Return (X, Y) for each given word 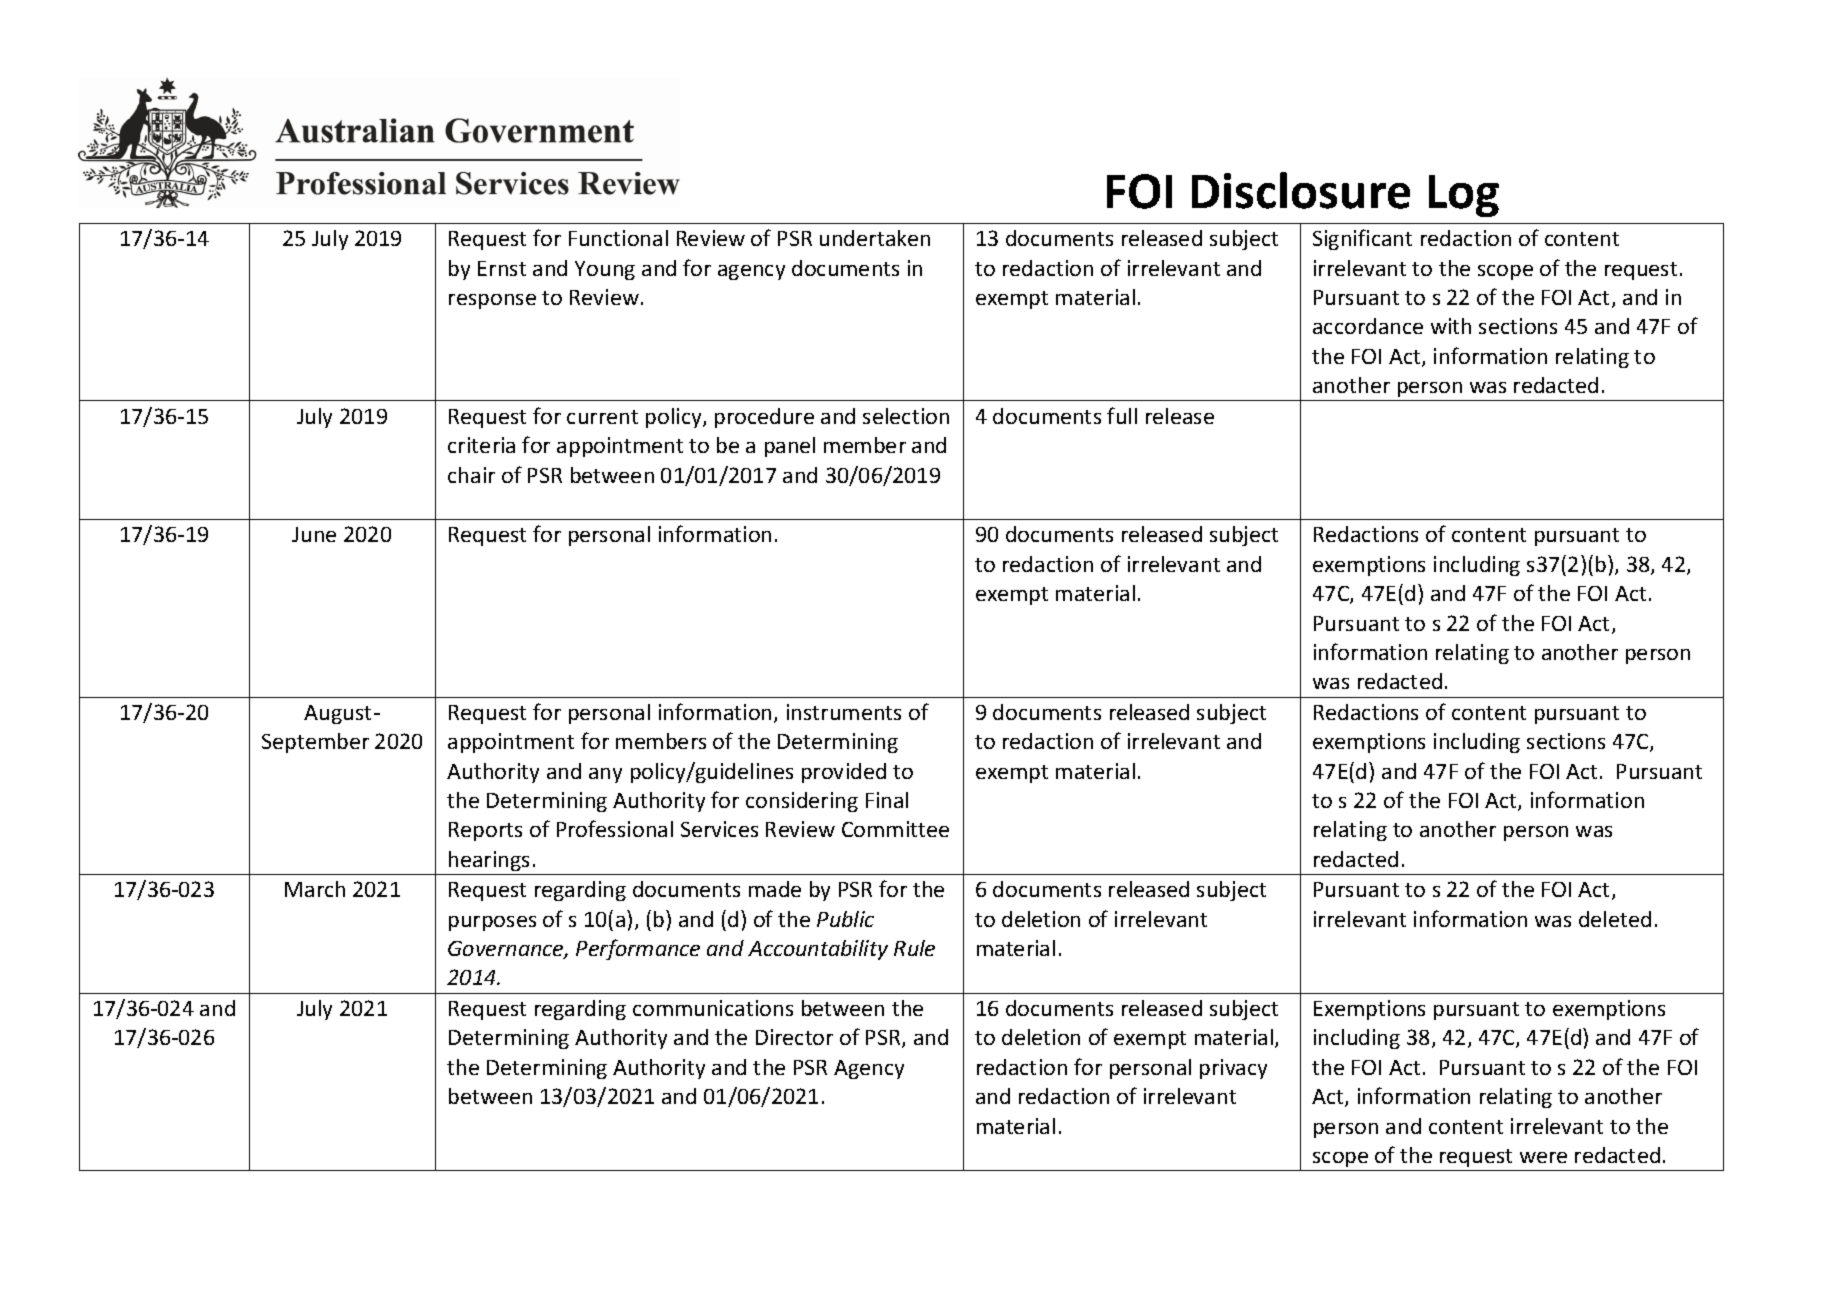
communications (713, 1008)
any (605, 775)
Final (887, 800)
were (1543, 1157)
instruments (844, 712)
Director (794, 1037)
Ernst (502, 268)
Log (1464, 196)
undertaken (875, 238)
